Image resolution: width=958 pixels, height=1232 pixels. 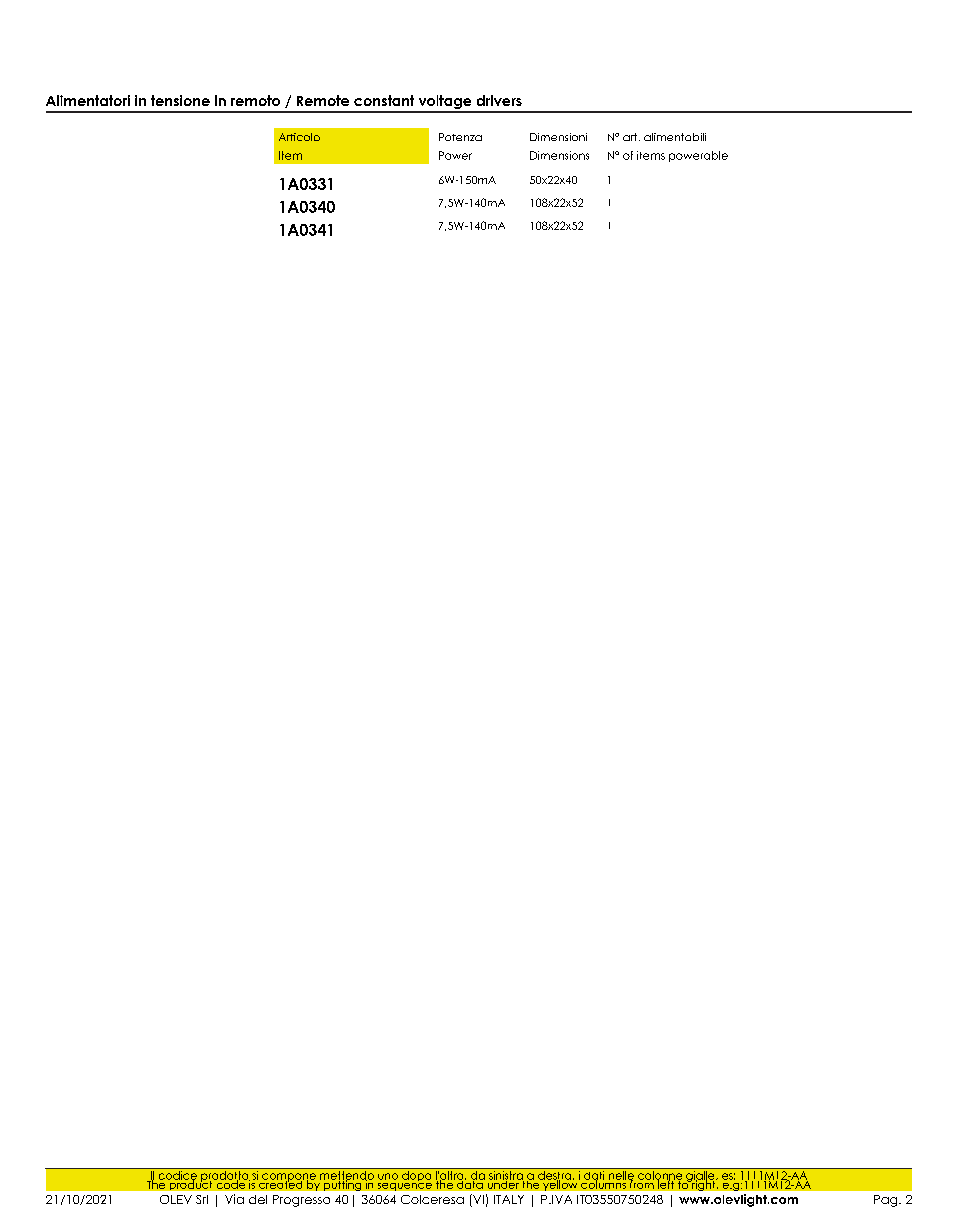 I want to click on drivers, so click(x=499, y=100).
